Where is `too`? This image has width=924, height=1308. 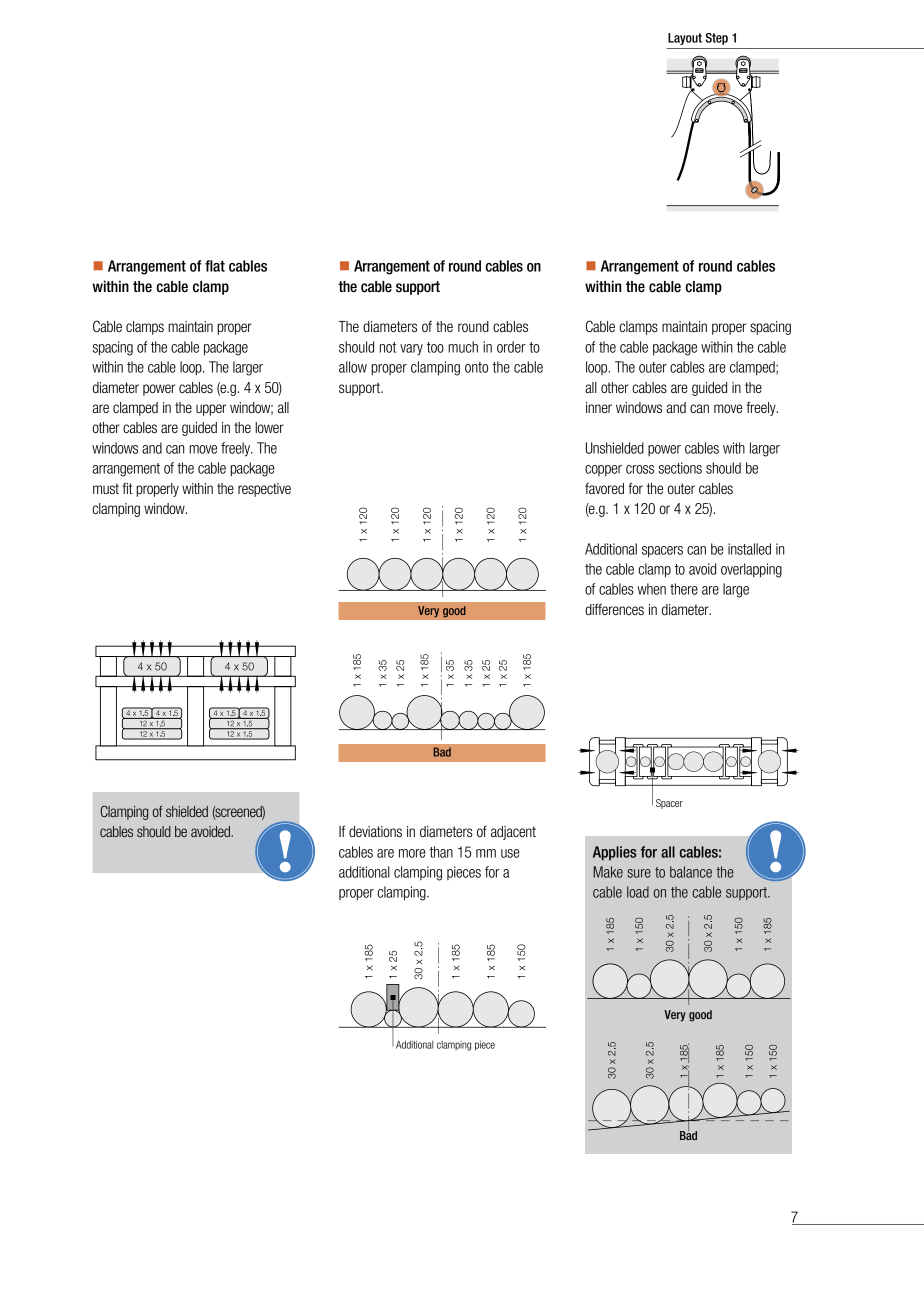
too is located at coordinates (435, 347).
